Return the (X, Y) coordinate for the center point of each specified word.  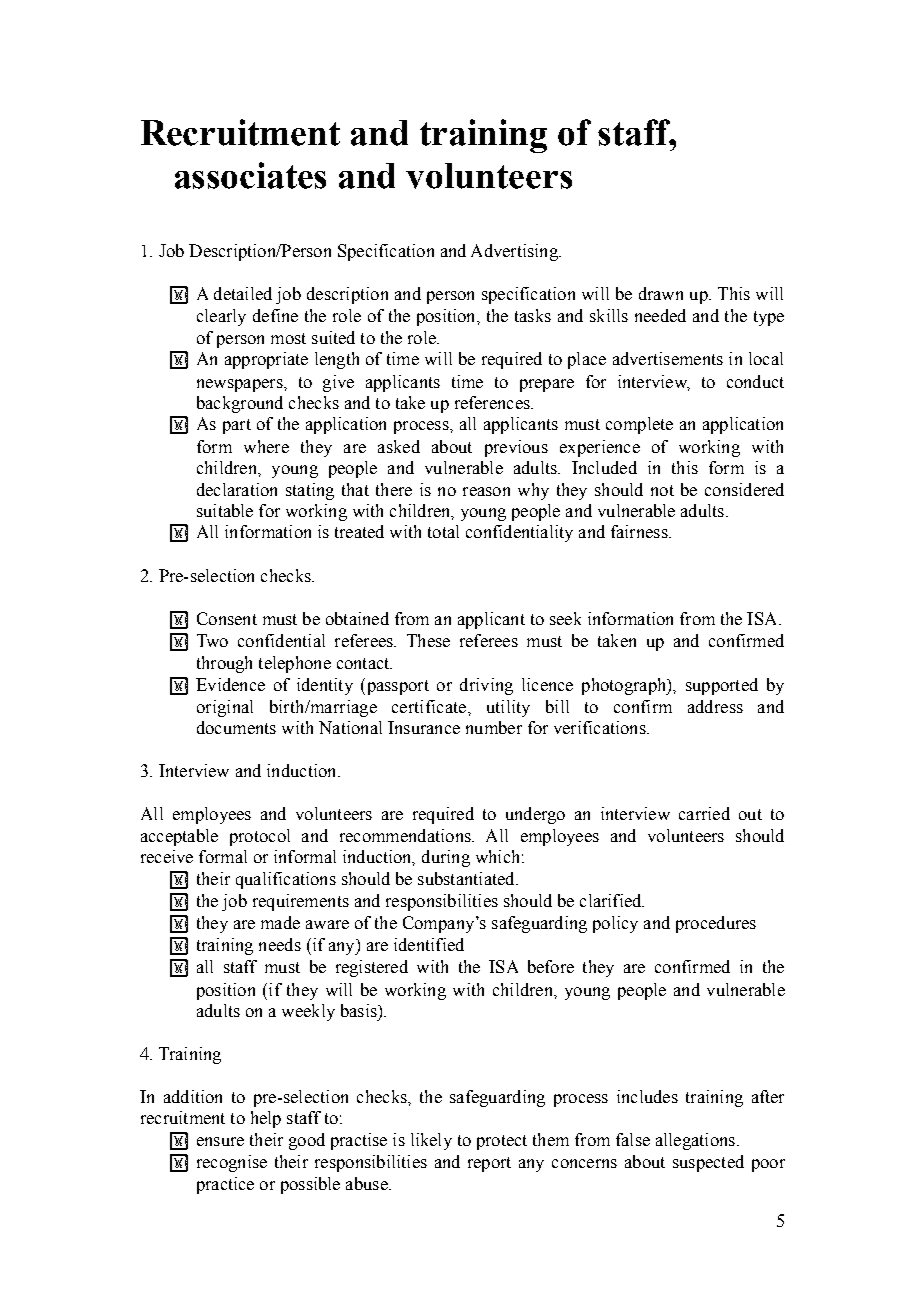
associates (250, 175)
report (489, 1164)
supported (722, 686)
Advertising (515, 252)
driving (486, 686)
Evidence (230, 684)
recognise (232, 1163)
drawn (661, 293)
